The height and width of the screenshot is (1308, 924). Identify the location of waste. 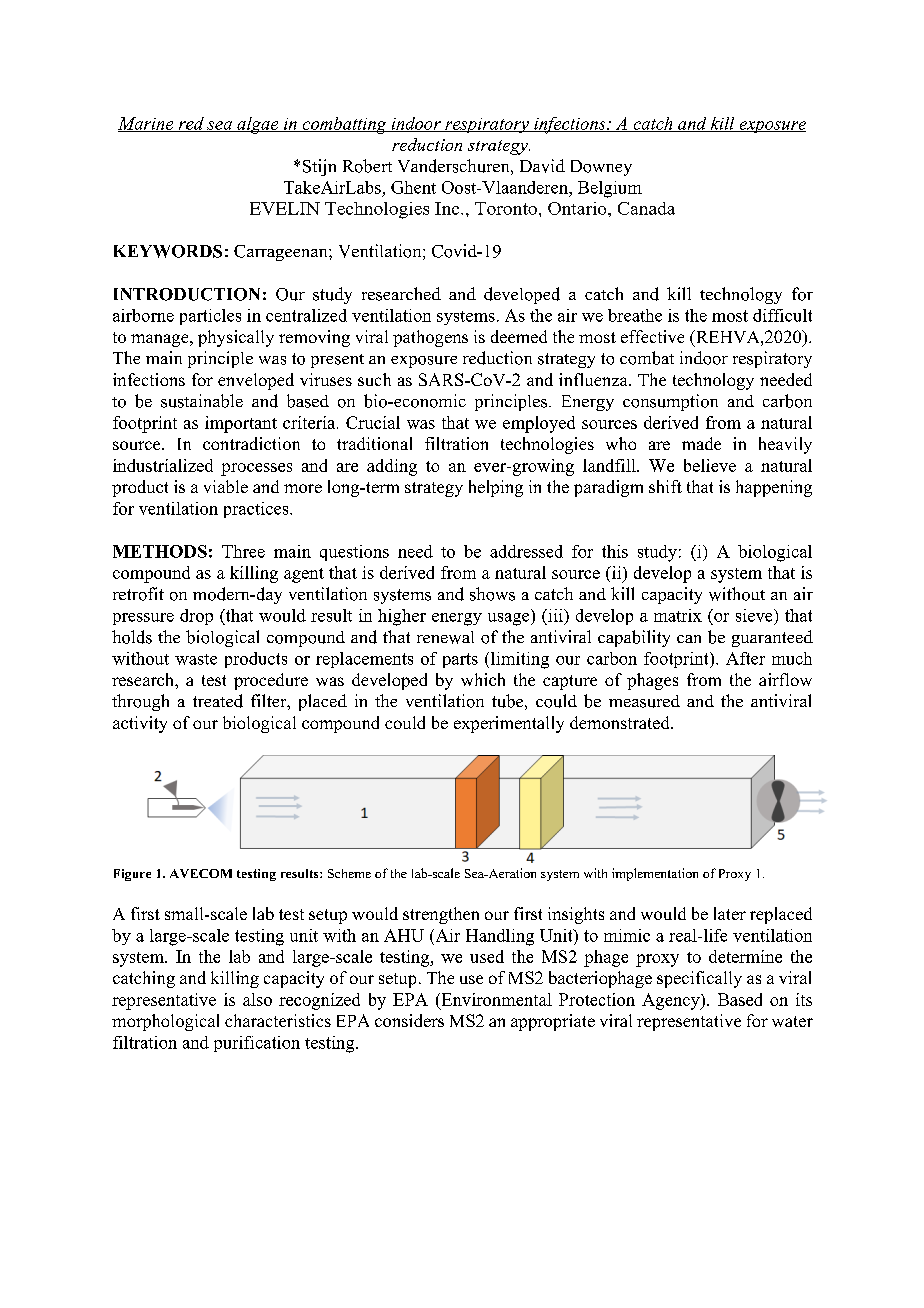
(196, 659).
